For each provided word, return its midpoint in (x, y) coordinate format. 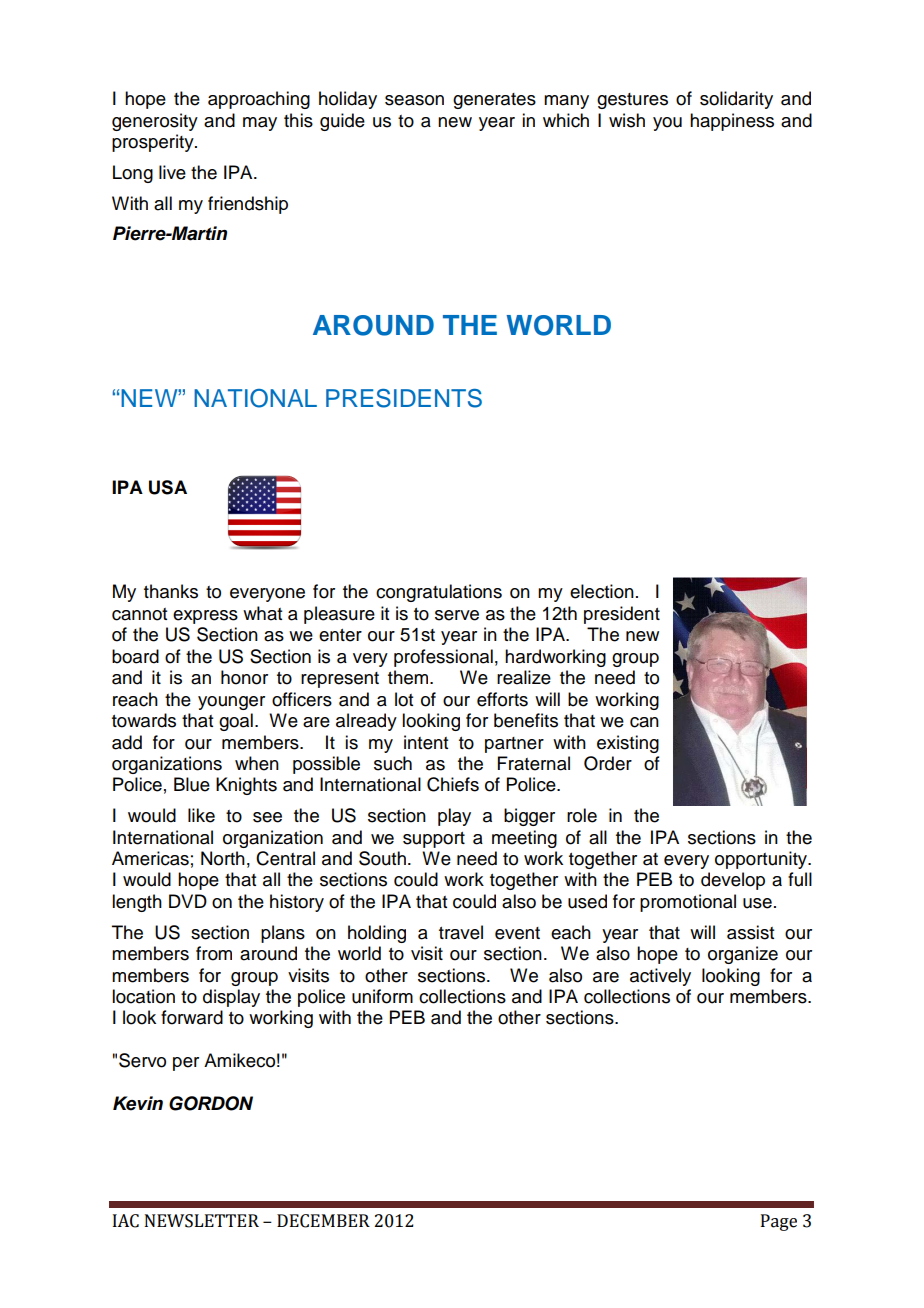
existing (628, 744)
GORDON (211, 1103)
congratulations (439, 593)
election (602, 591)
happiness (732, 122)
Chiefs (453, 784)
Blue (192, 784)
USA (168, 487)
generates (494, 101)
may (260, 124)
